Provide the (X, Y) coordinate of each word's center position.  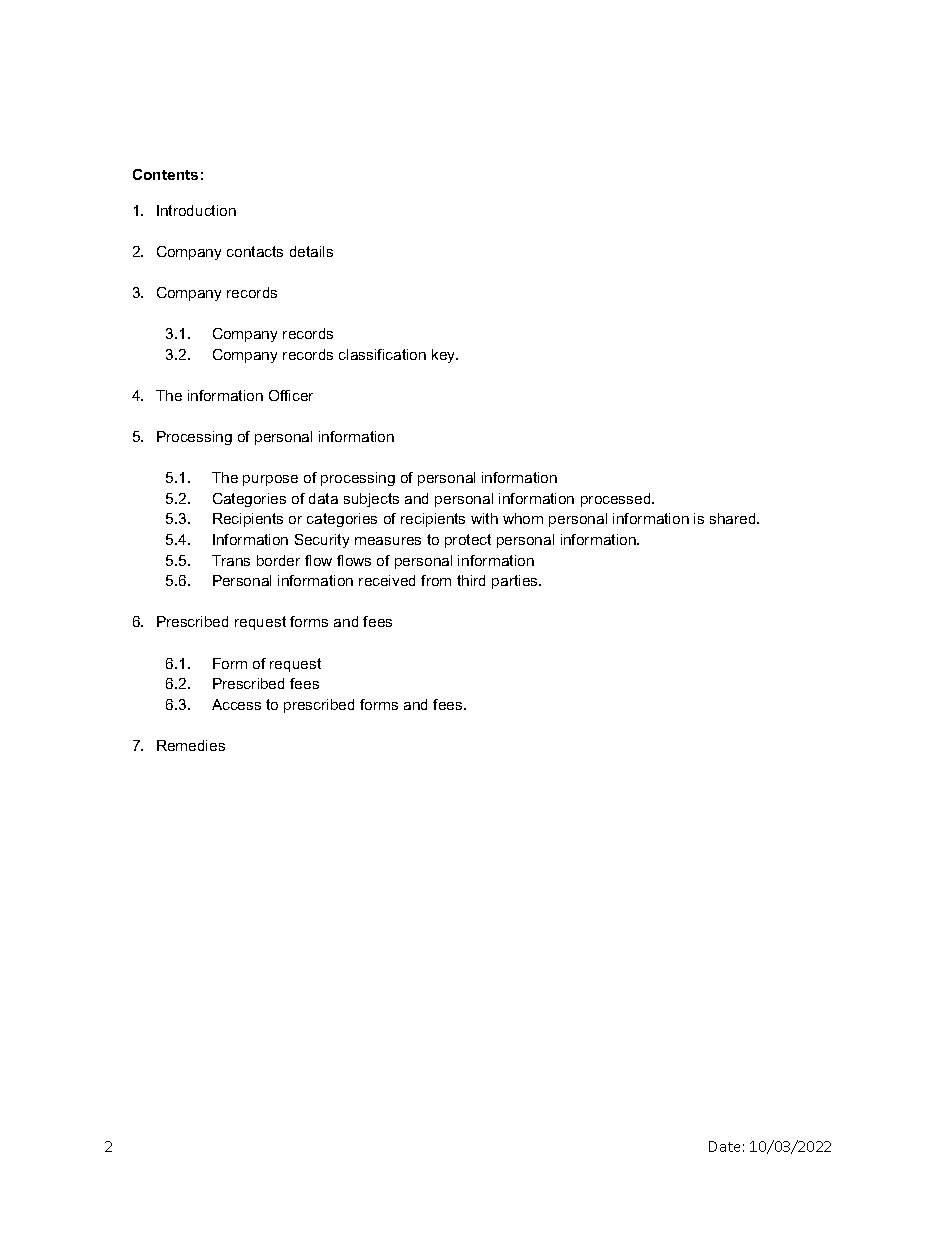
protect (468, 541)
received (387, 580)
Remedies (191, 745)
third (471, 580)
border (278, 560)
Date (724, 1146)
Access (236, 704)
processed (617, 500)
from (436, 580)
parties (516, 582)
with (484, 518)
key (445, 356)
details (311, 251)
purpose (270, 480)
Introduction (196, 210)
